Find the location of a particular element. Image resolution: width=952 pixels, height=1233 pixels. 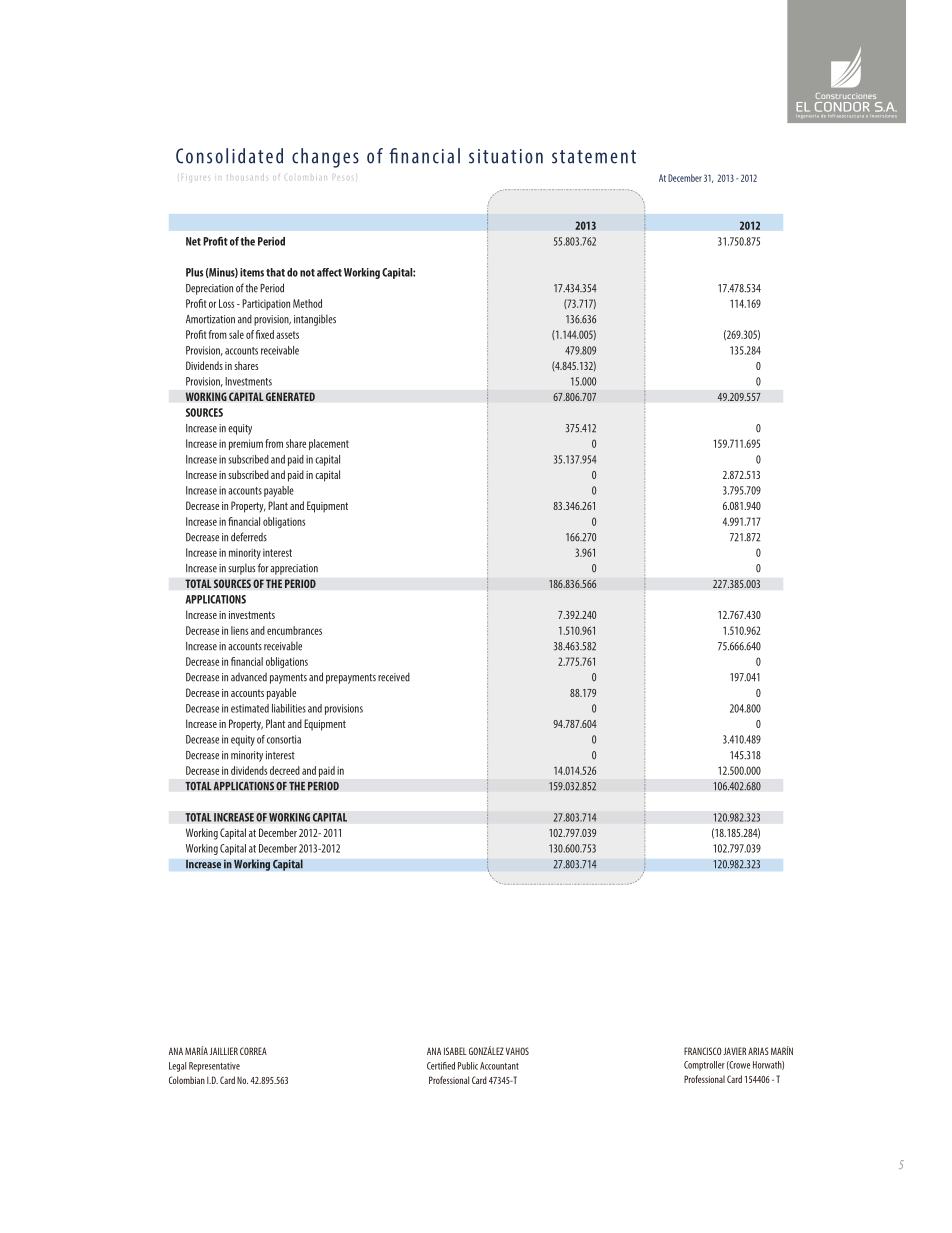

decreed is located at coordinates (285, 770).
